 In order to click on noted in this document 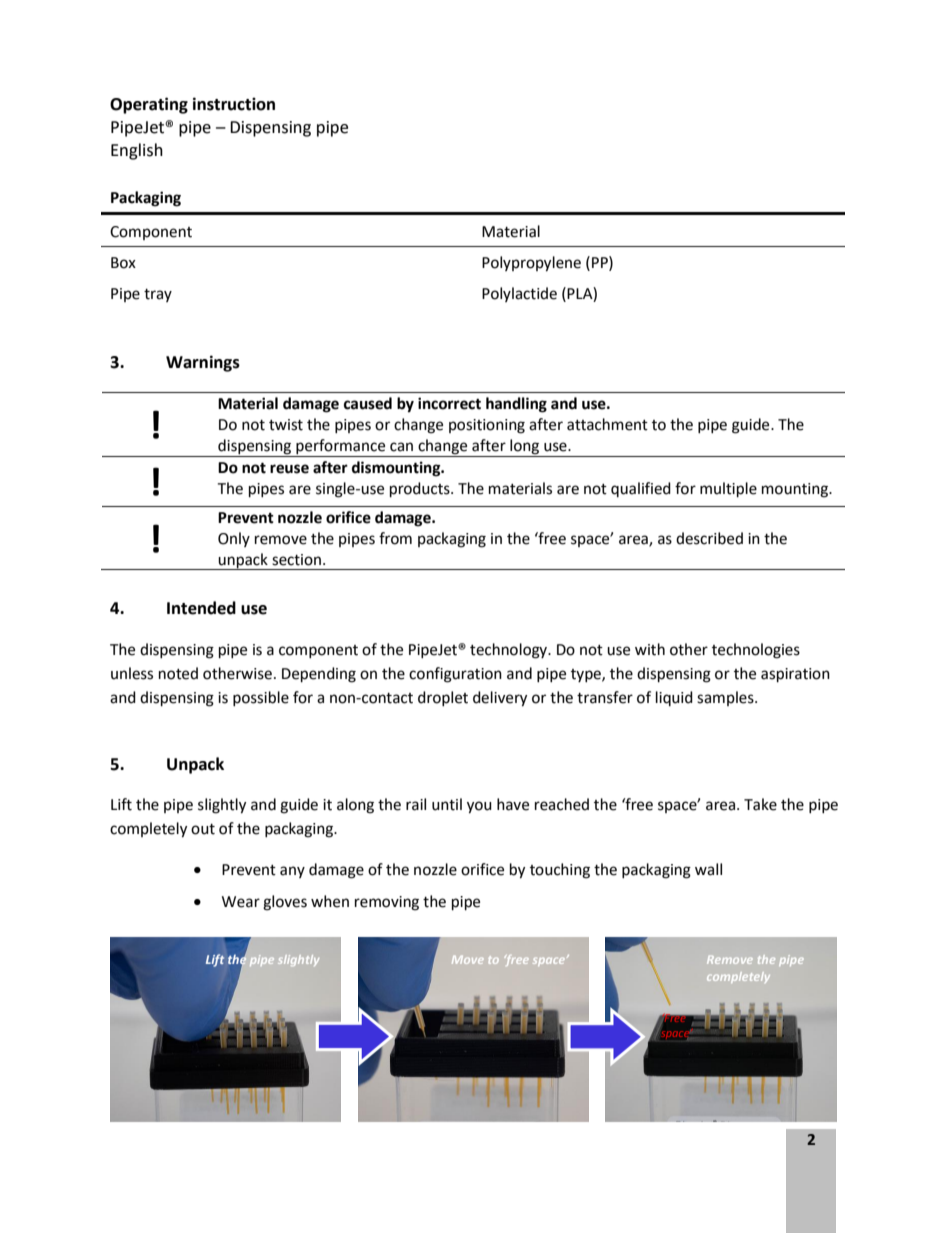, I will do `click(178, 673)`.
